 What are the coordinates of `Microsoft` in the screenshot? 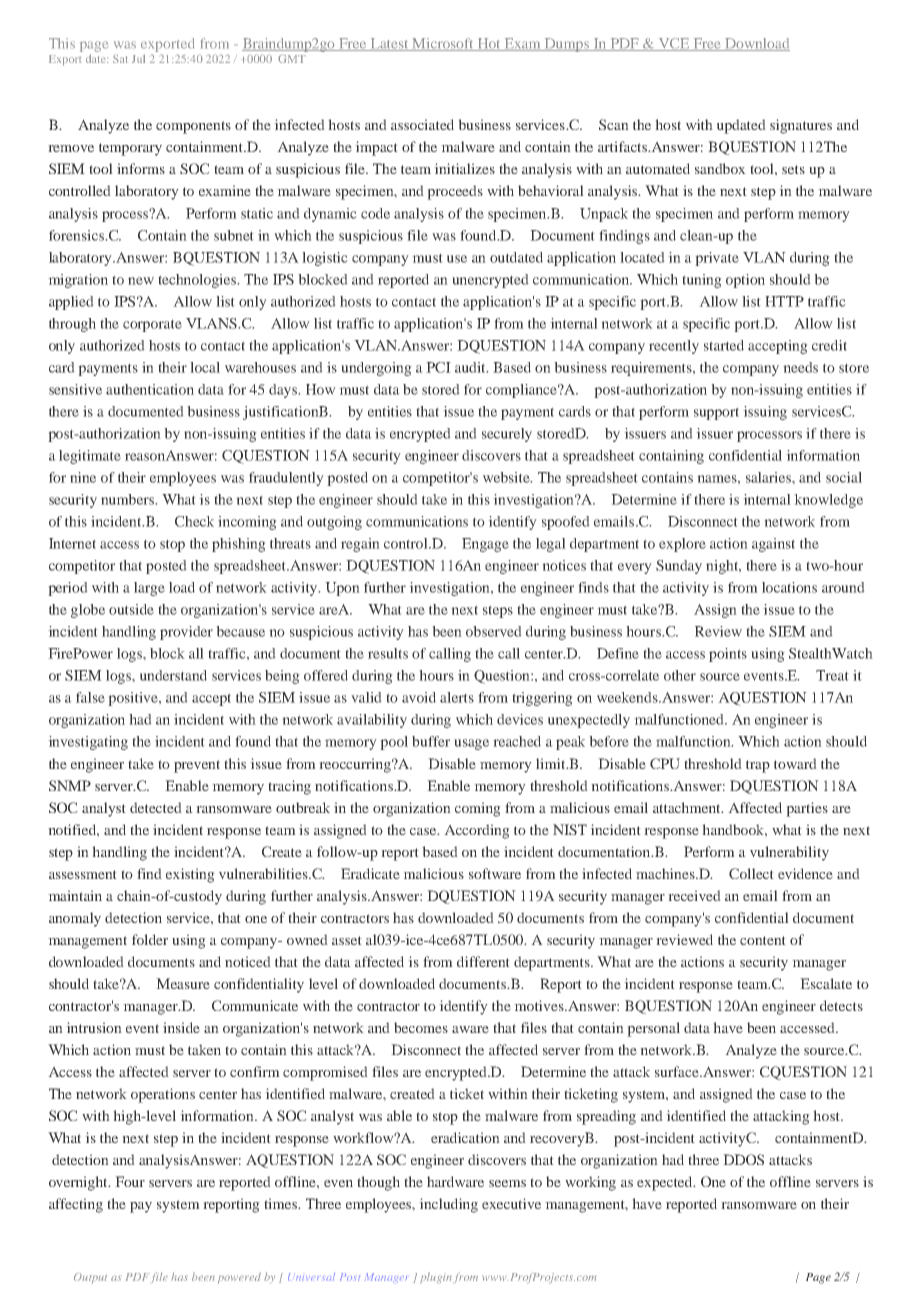 It's located at (443, 44).
